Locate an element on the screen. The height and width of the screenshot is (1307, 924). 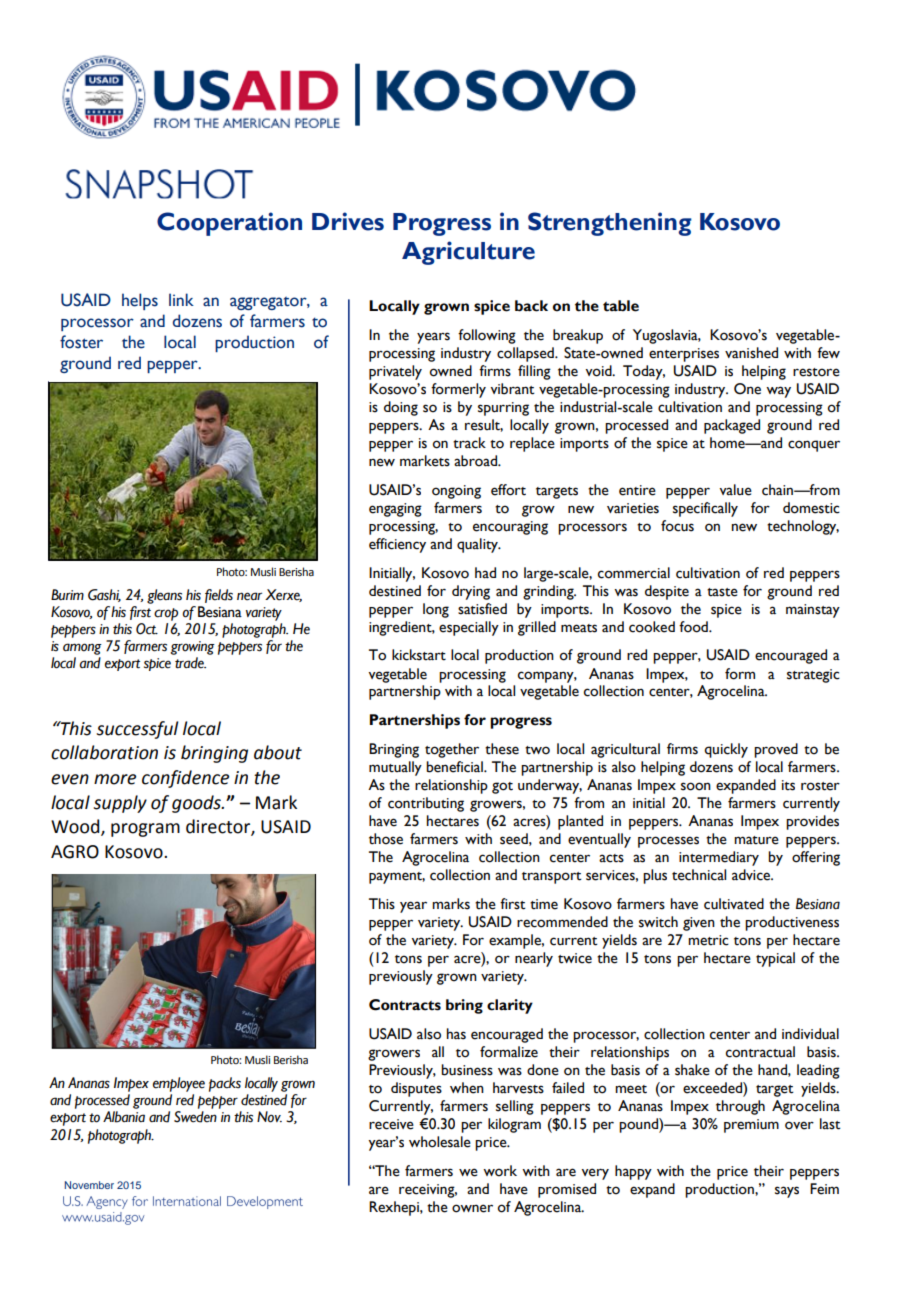
work is located at coordinates (500, 1171).
